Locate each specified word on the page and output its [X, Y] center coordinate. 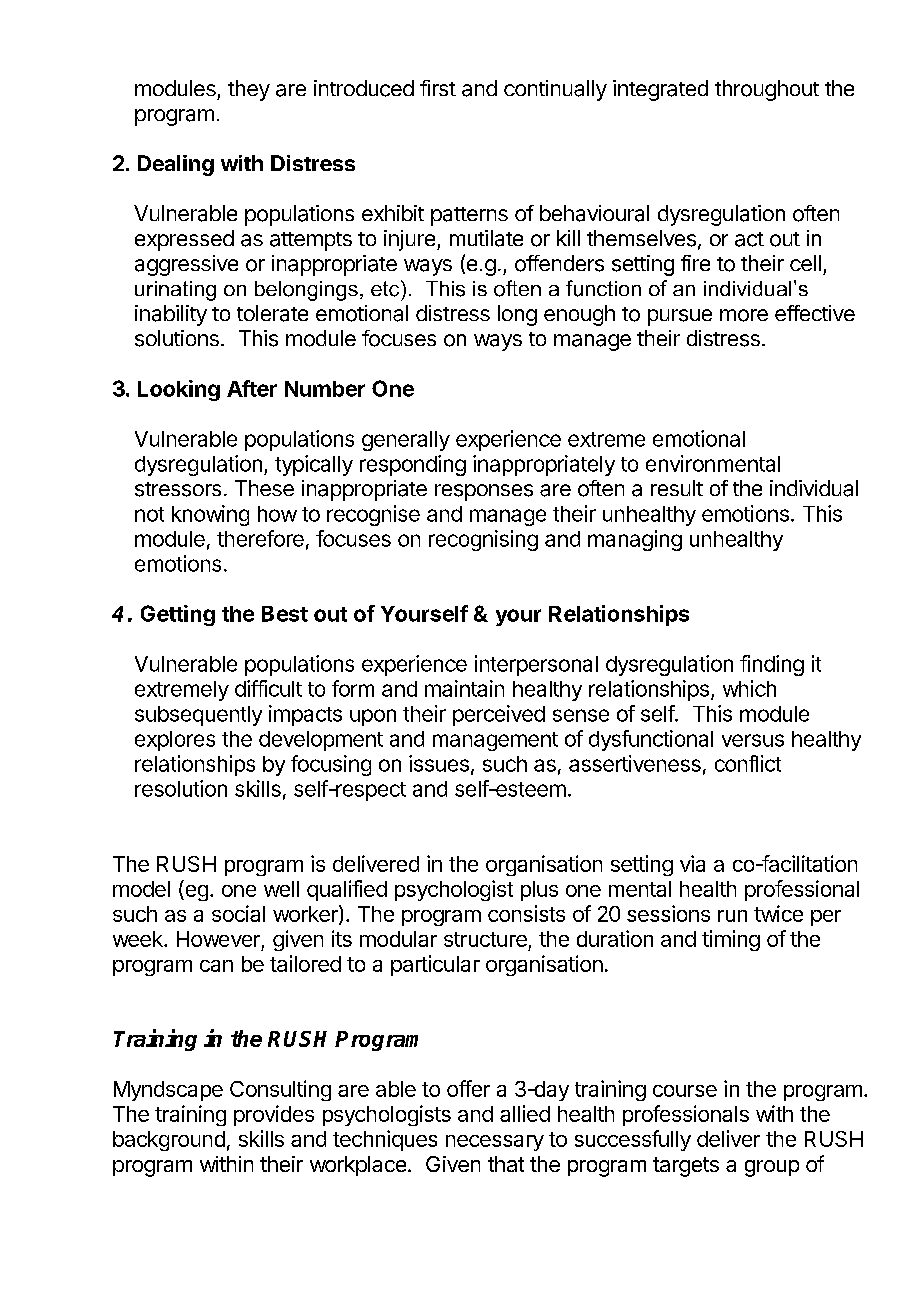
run [732, 916]
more [744, 315]
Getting [178, 615]
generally [406, 441]
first [438, 88]
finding [772, 665]
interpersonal [536, 665]
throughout [767, 90]
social [238, 913]
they [249, 90]
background [169, 1141]
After [252, 388]
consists [526, 913]
